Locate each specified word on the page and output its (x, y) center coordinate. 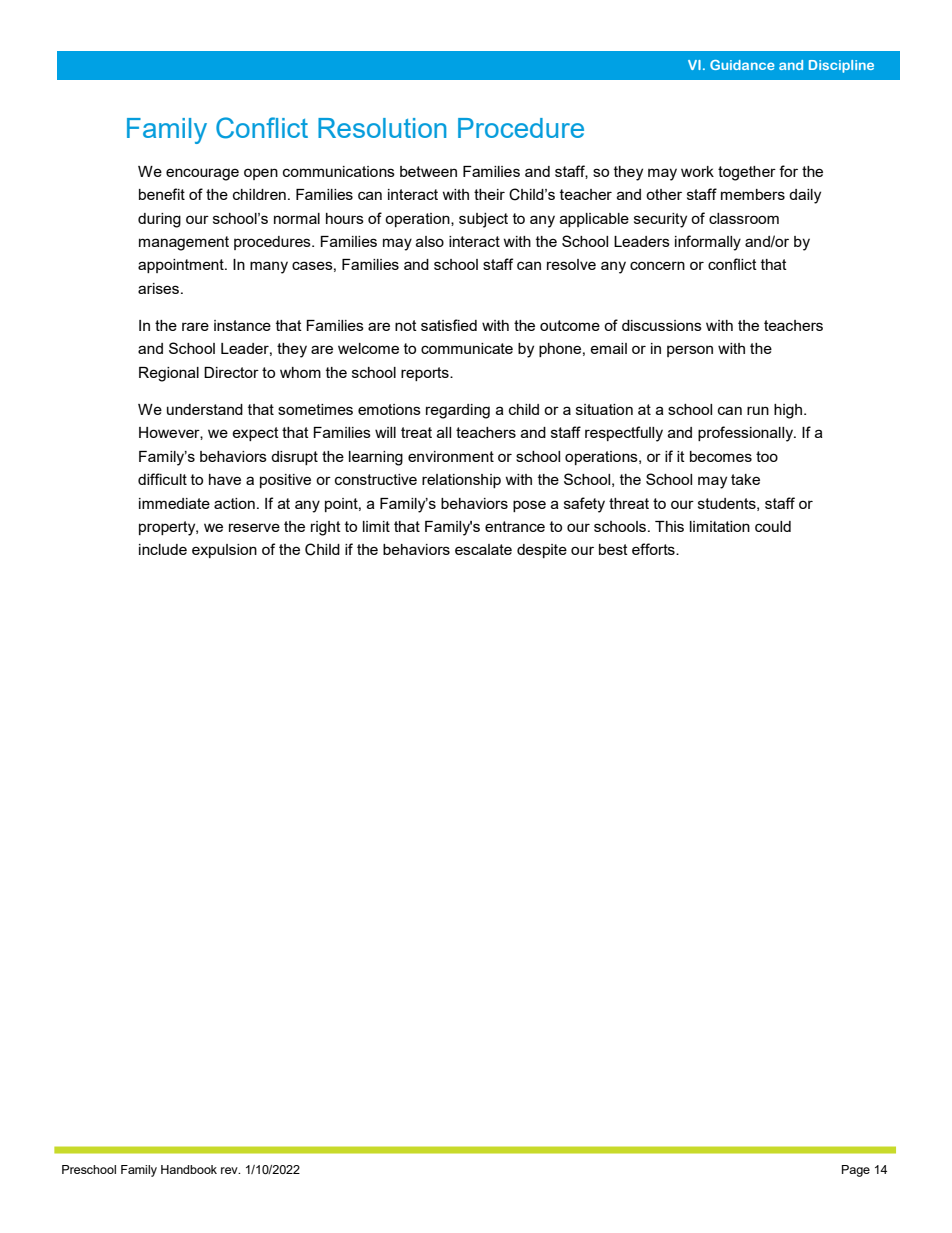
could (773, 526)
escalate (483, 549)
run (758, 410)
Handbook (189, 1169)
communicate (467, 348)
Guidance (742, 65)
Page (856, 1171)
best (613, 549)
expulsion (224, 551)
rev (230, 1170)
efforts (654, 549)
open (261, 174)
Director (231, 372)
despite (542, 551)
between (428, 171)
